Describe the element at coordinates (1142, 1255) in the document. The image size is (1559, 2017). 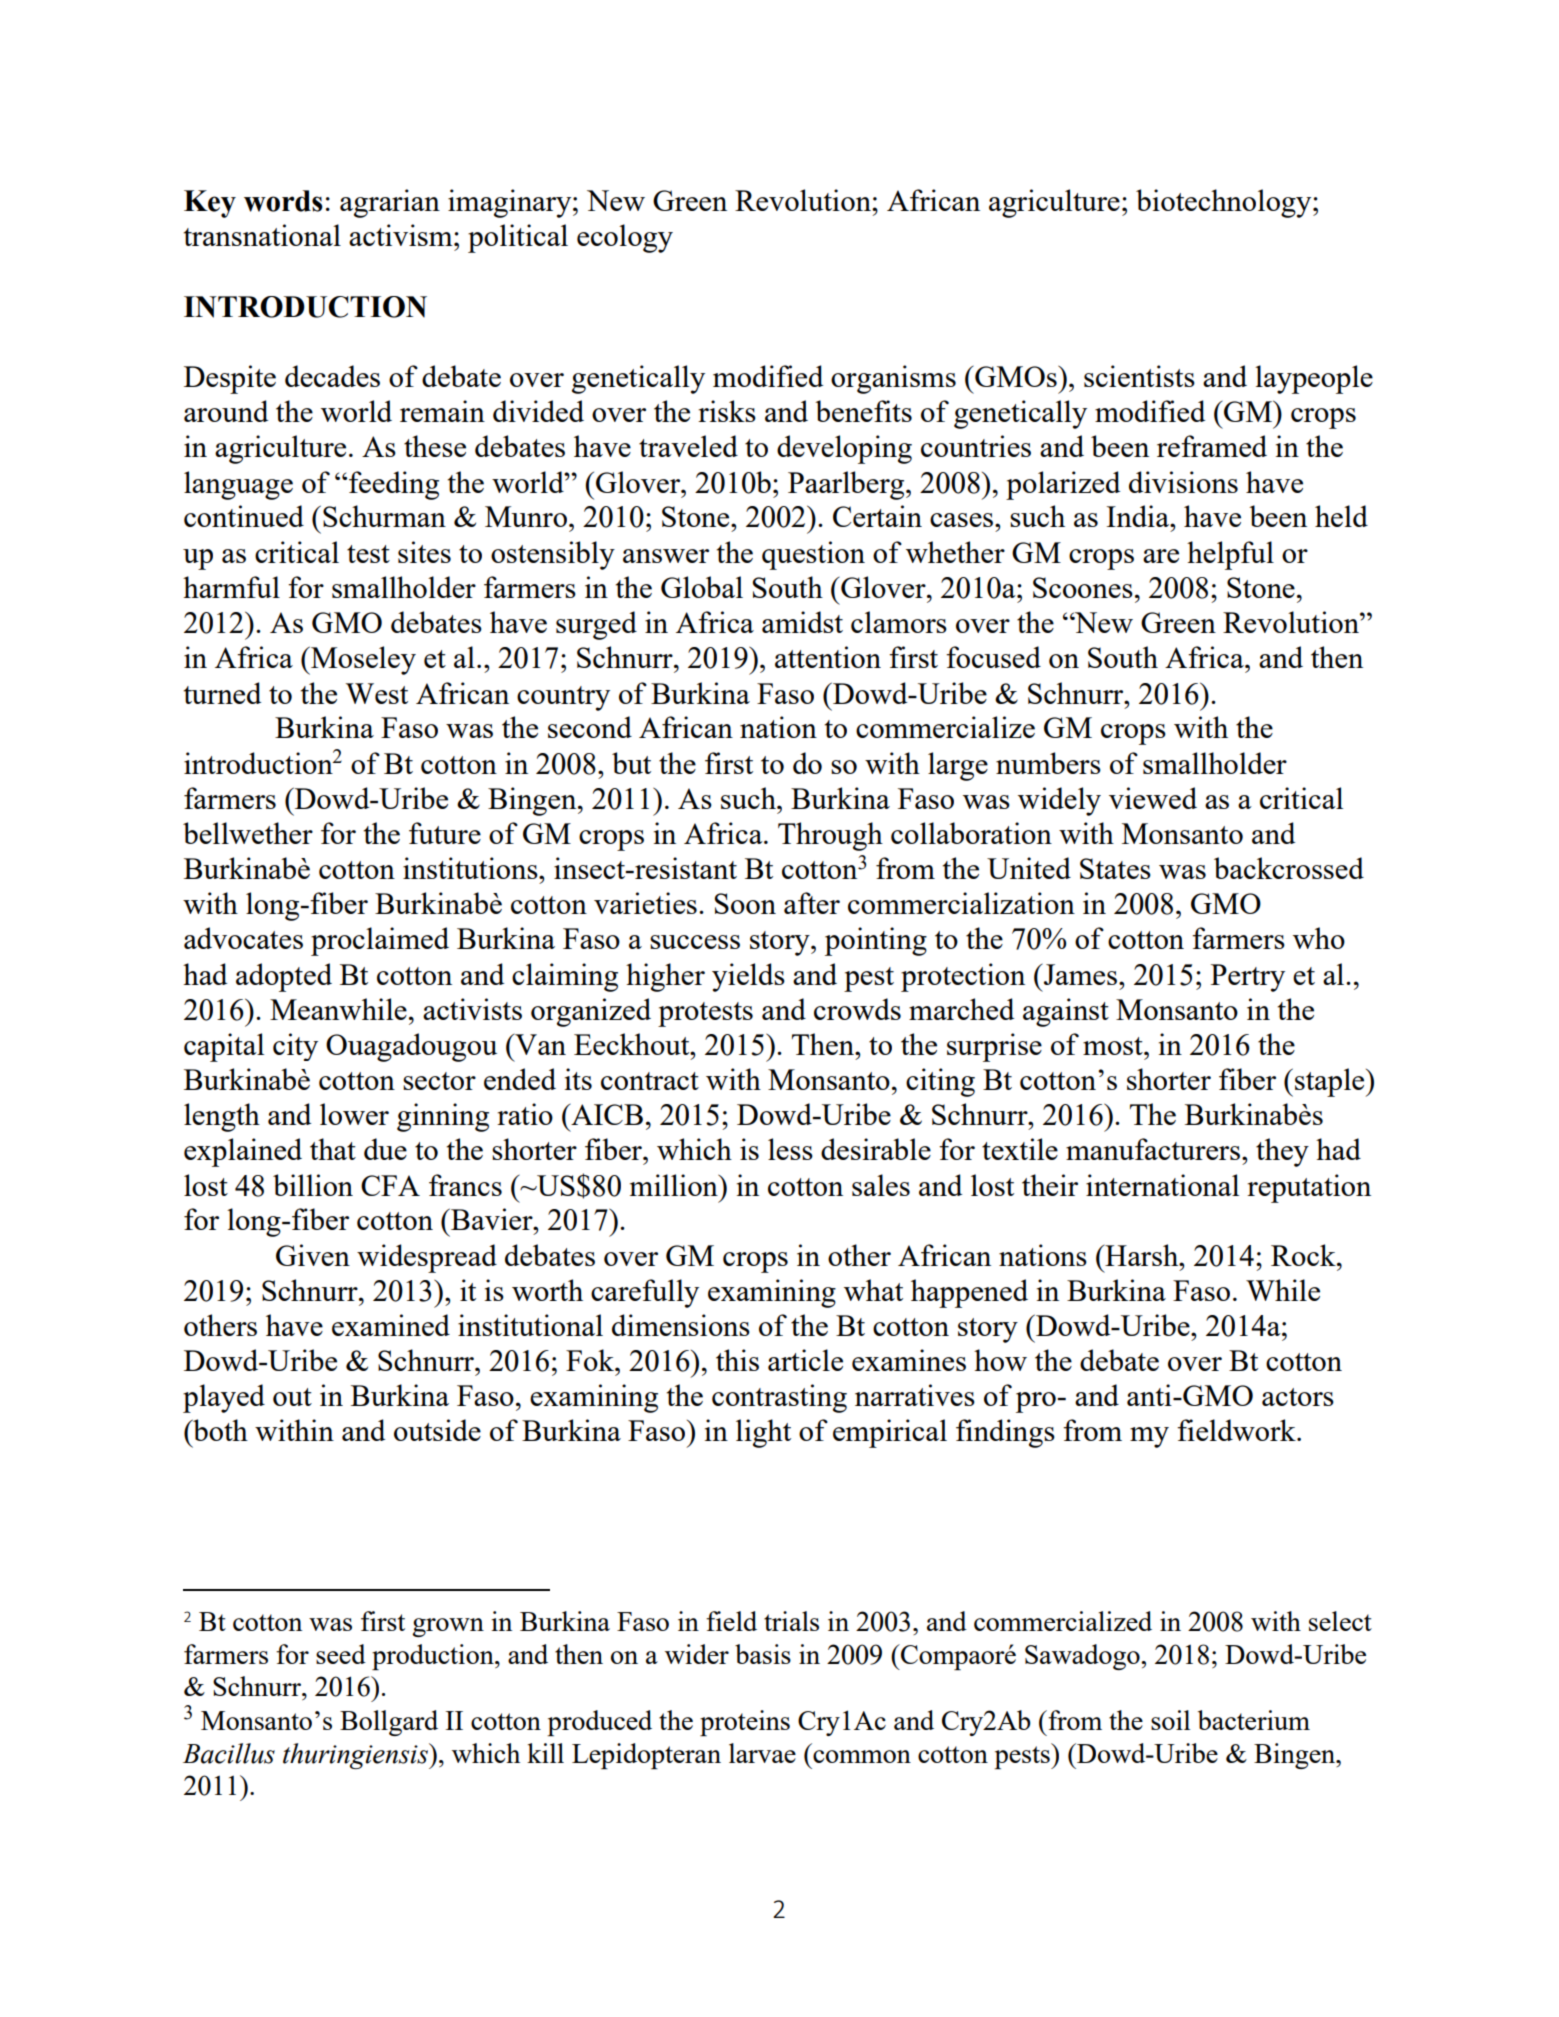
I see `Harsh` at that location.
